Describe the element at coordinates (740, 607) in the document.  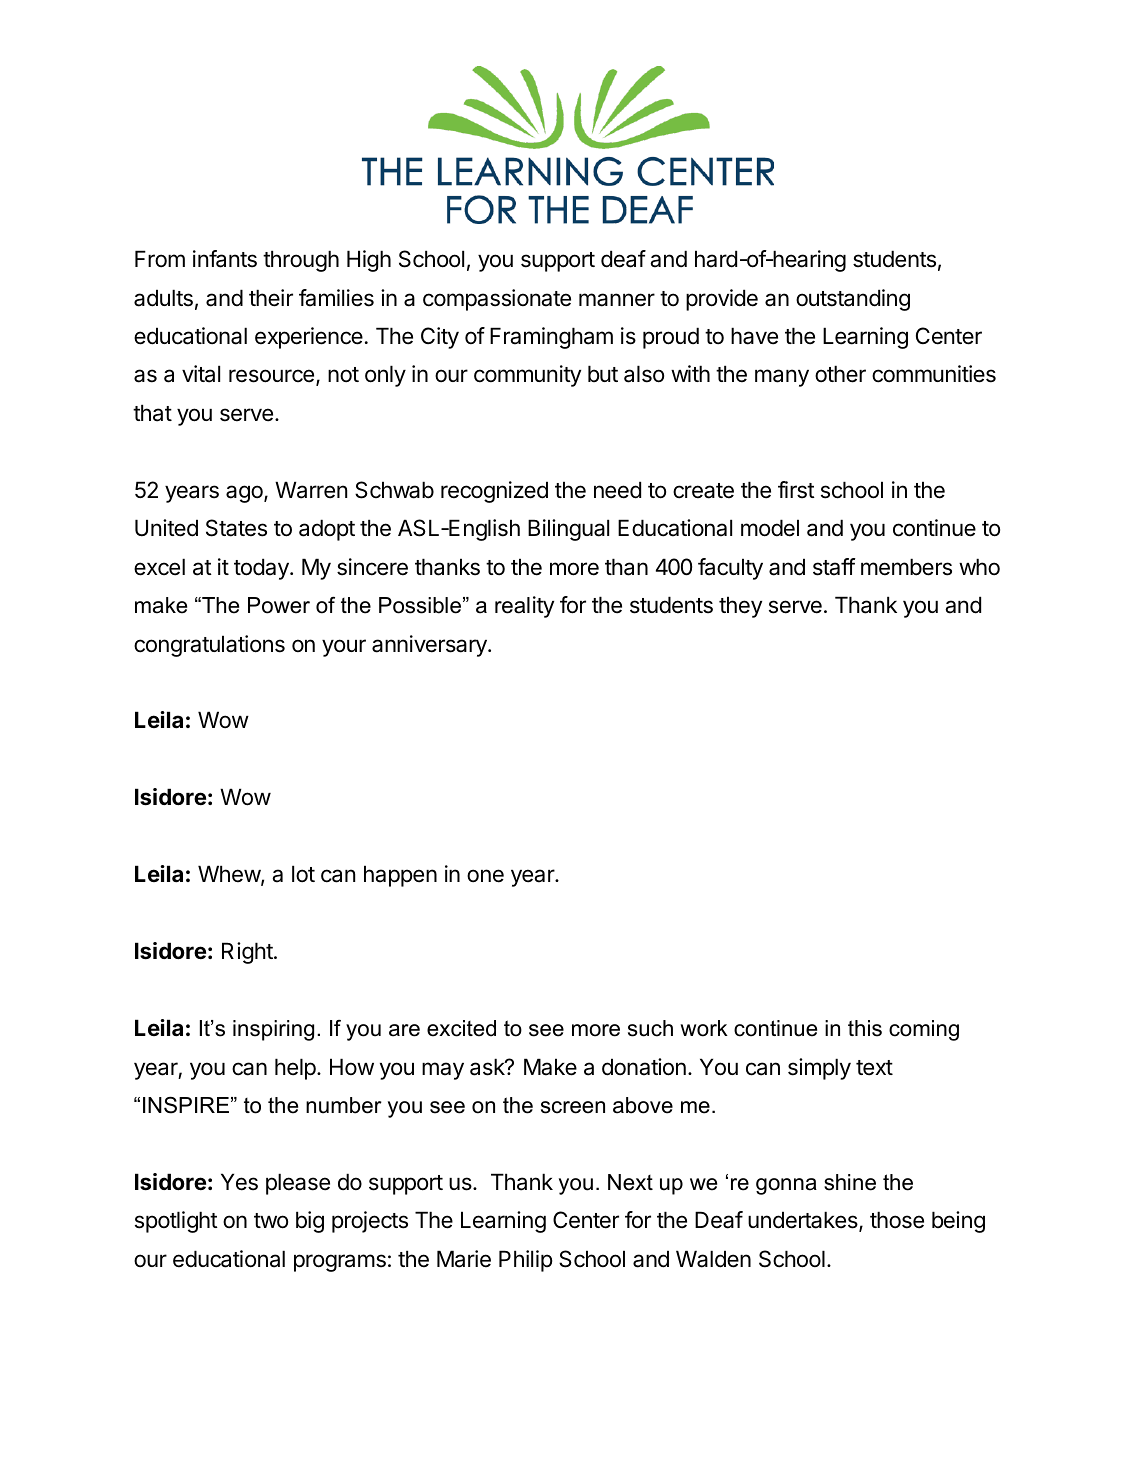
I see `they` at that location.
